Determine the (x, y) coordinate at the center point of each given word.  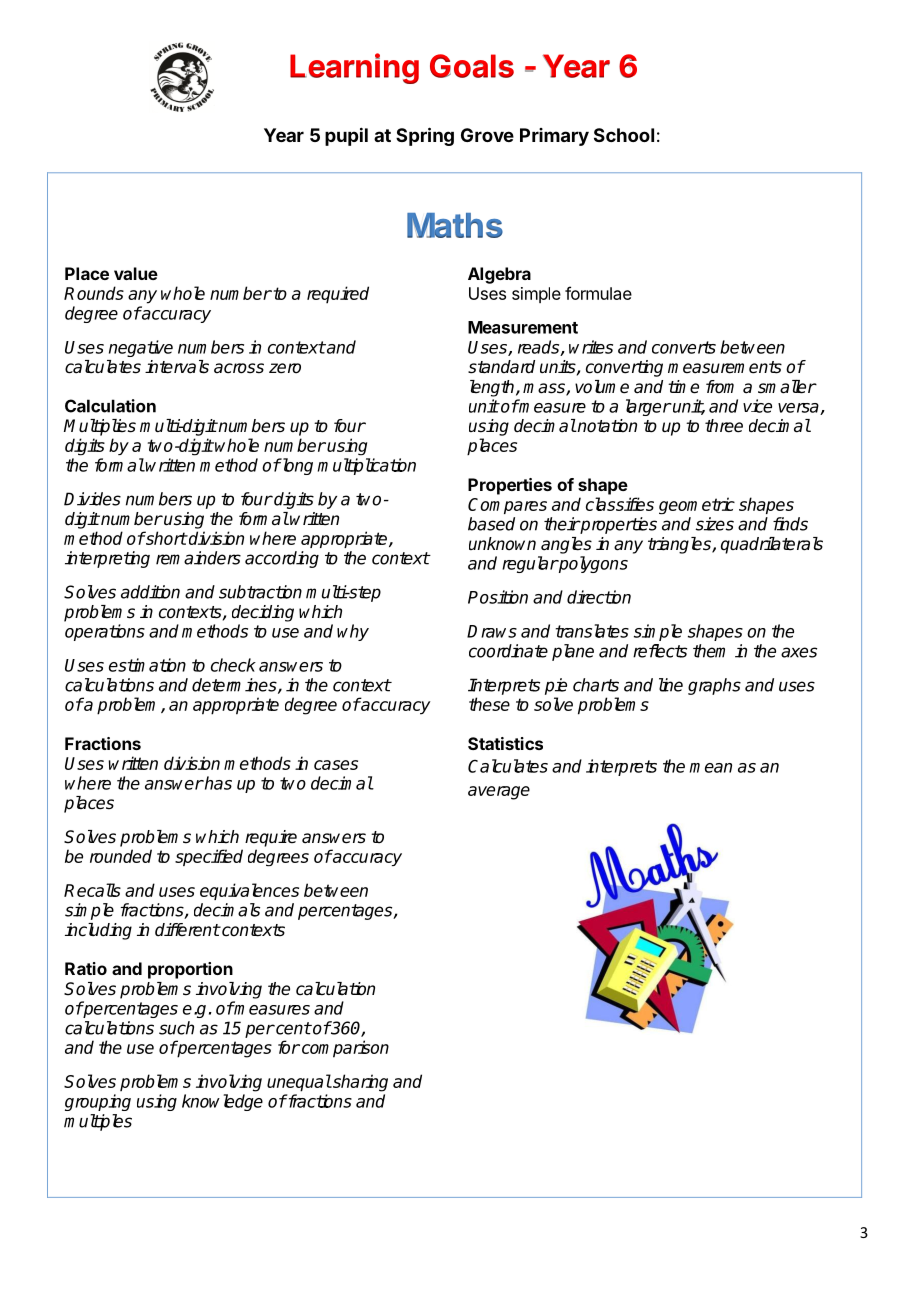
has (217, 783)
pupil (346, 136)
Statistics (505, 743)
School (624, 135)
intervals (177, 367)
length (493, 388)
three (724, 426)
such (176, 1028)
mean (711, 768)
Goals (472, 66)
